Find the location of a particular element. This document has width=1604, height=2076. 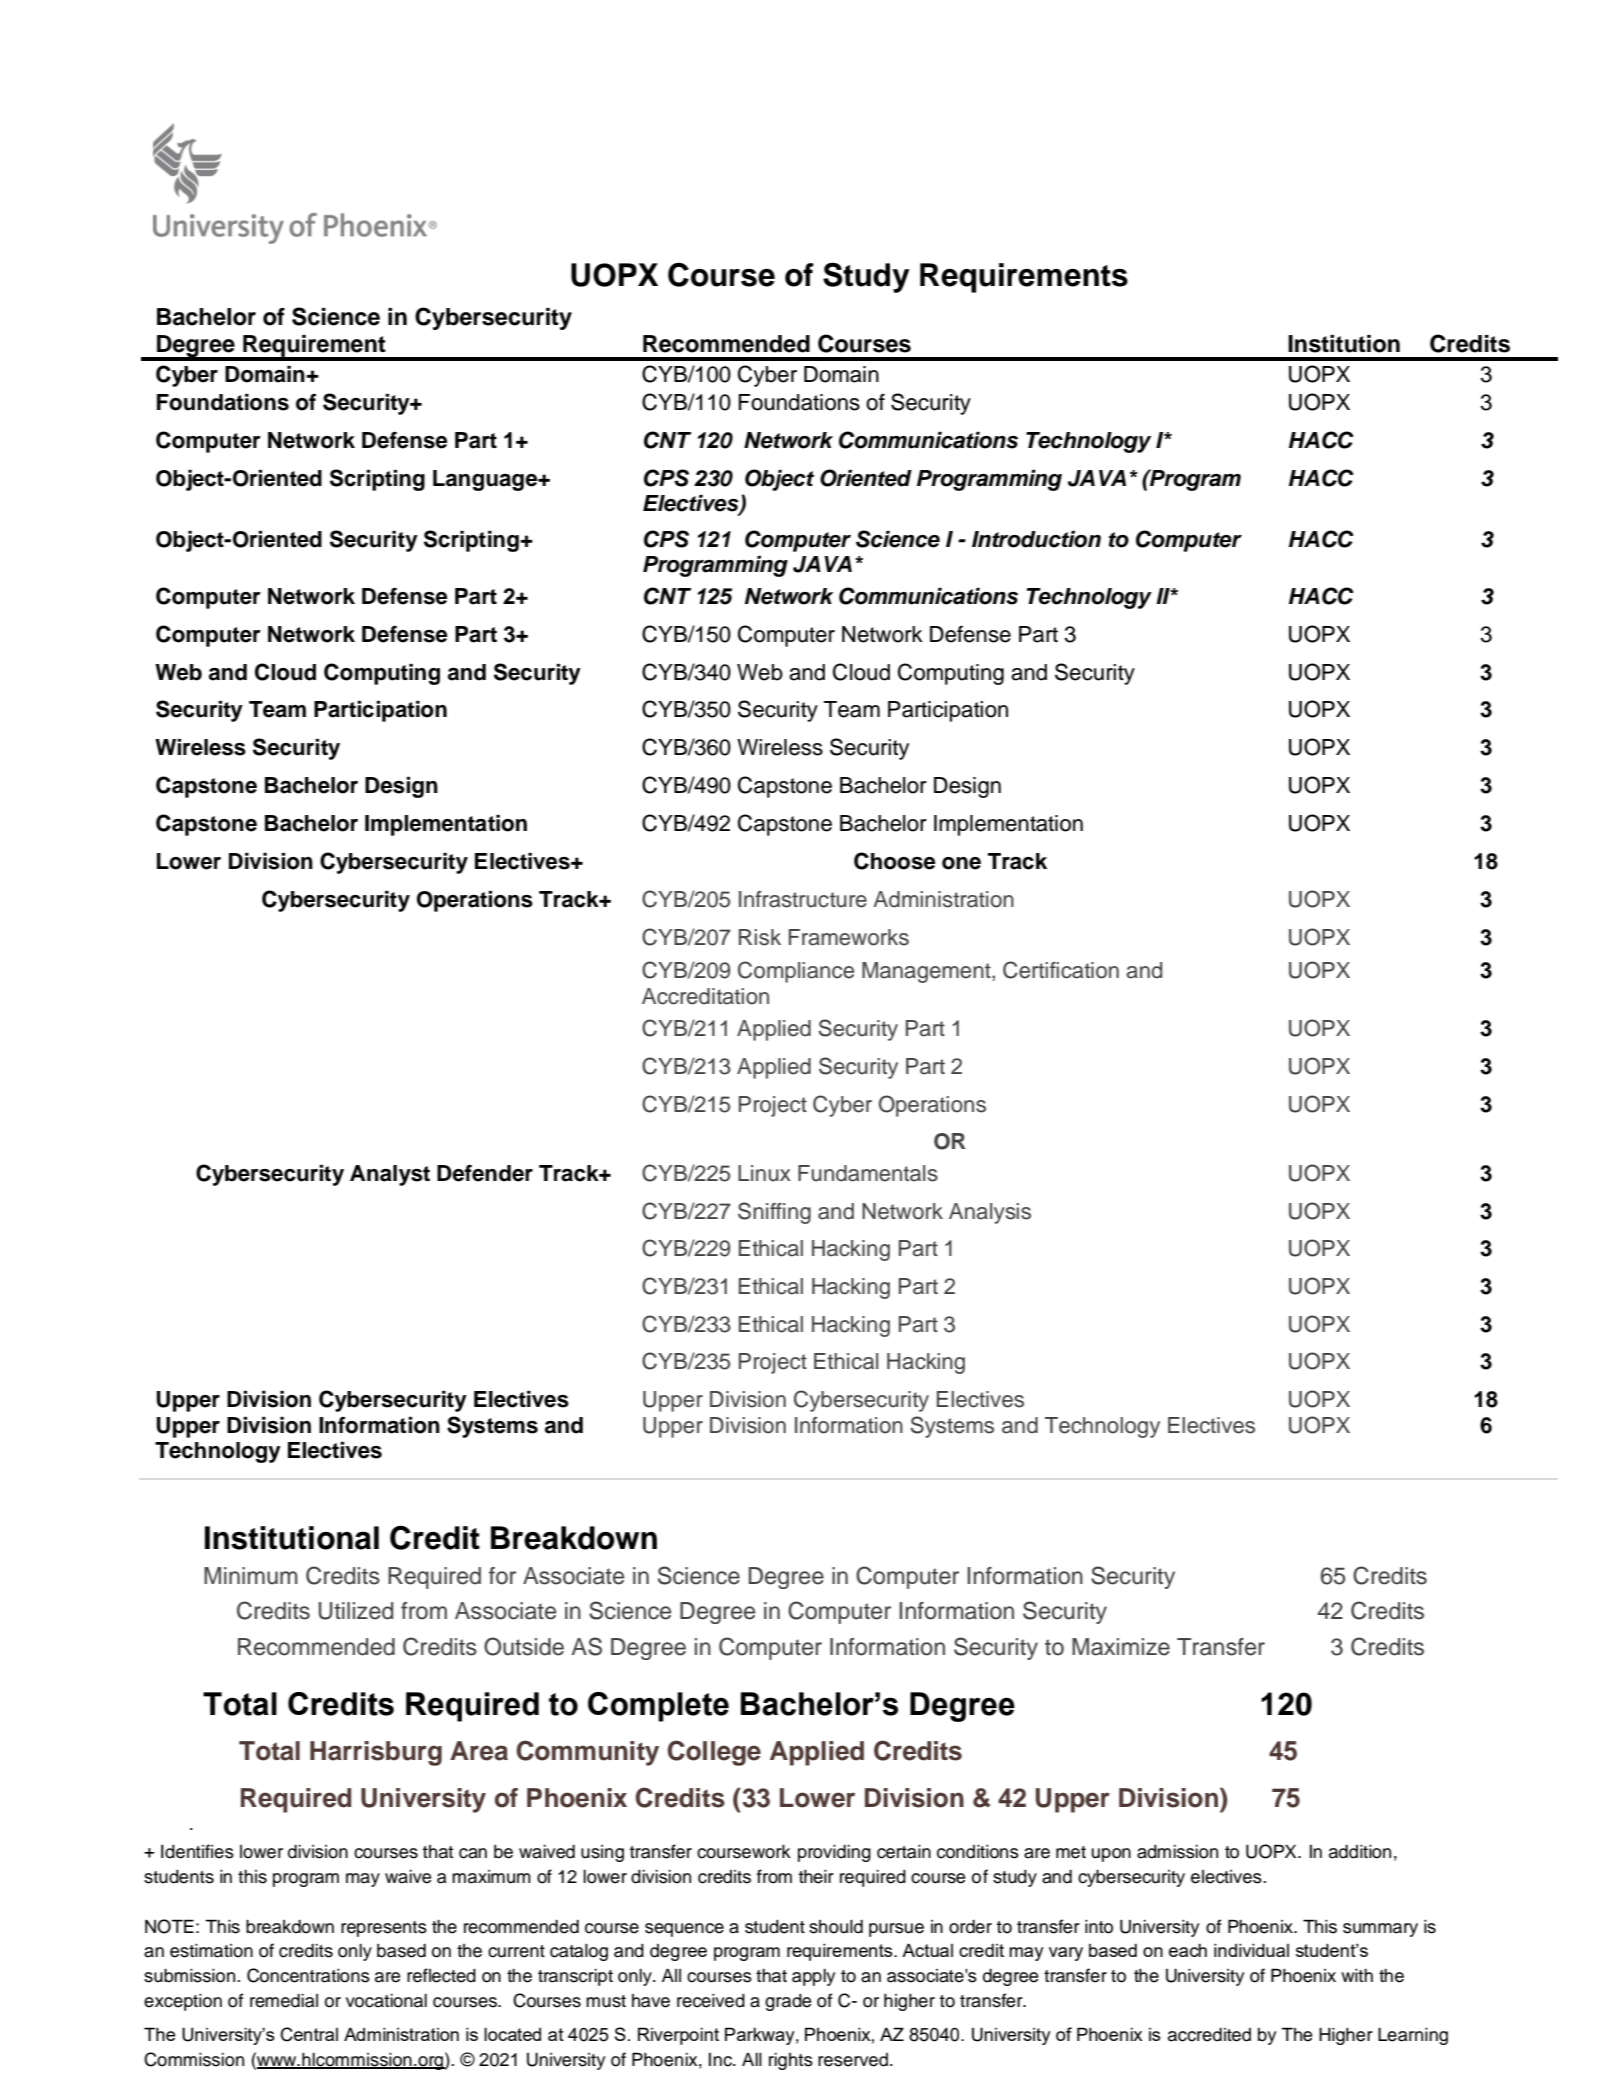

Central is located at coordinates (309, 2034).
